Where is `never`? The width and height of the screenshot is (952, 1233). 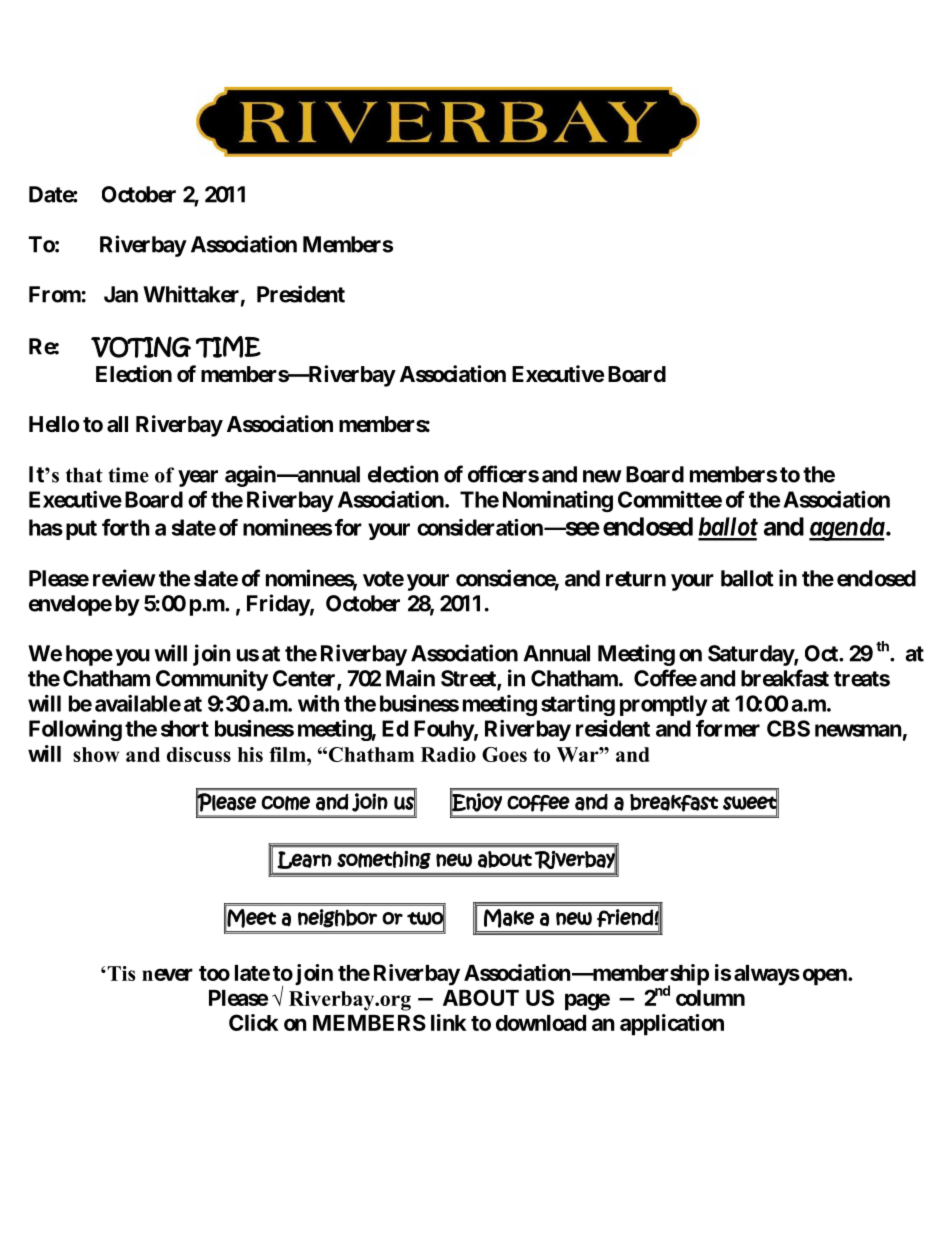
never is located at coordinates (167, 974).
